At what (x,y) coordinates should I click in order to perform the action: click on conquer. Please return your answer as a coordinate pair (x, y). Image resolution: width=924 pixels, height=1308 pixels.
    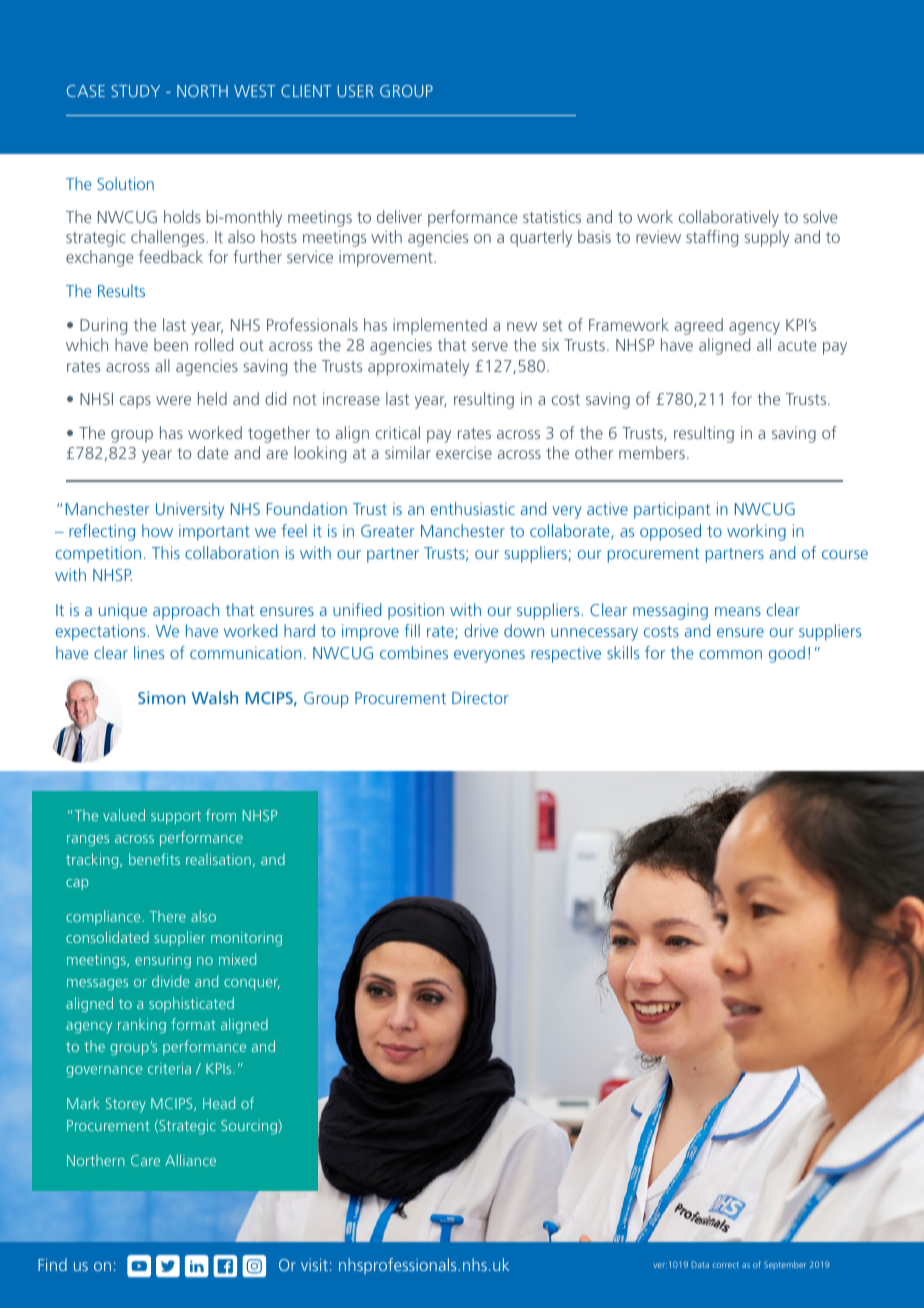
    Looking at the image, I should click on (252, 984).
